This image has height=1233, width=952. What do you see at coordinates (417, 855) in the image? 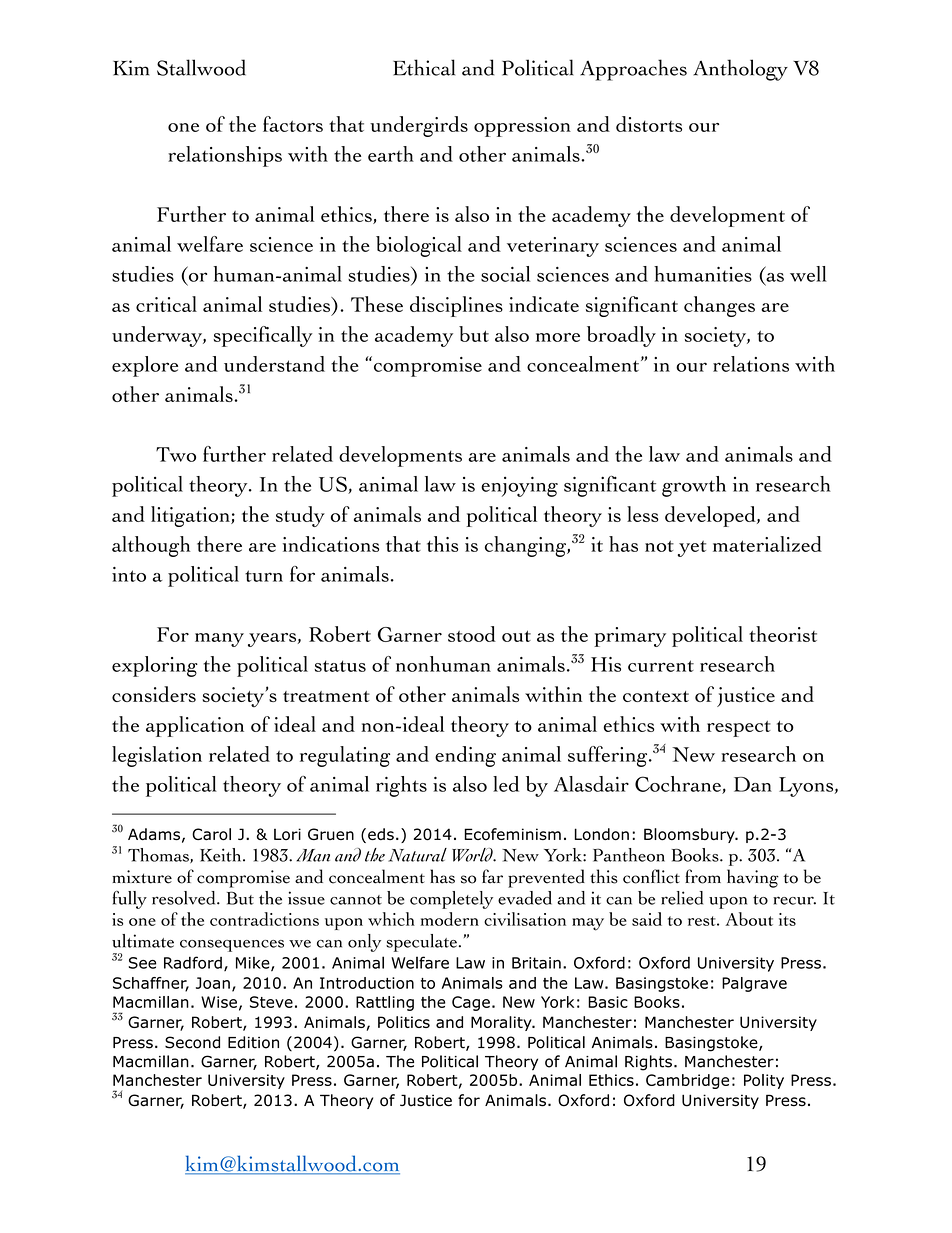
I see `Natural` at bounding box center [417, 855].
